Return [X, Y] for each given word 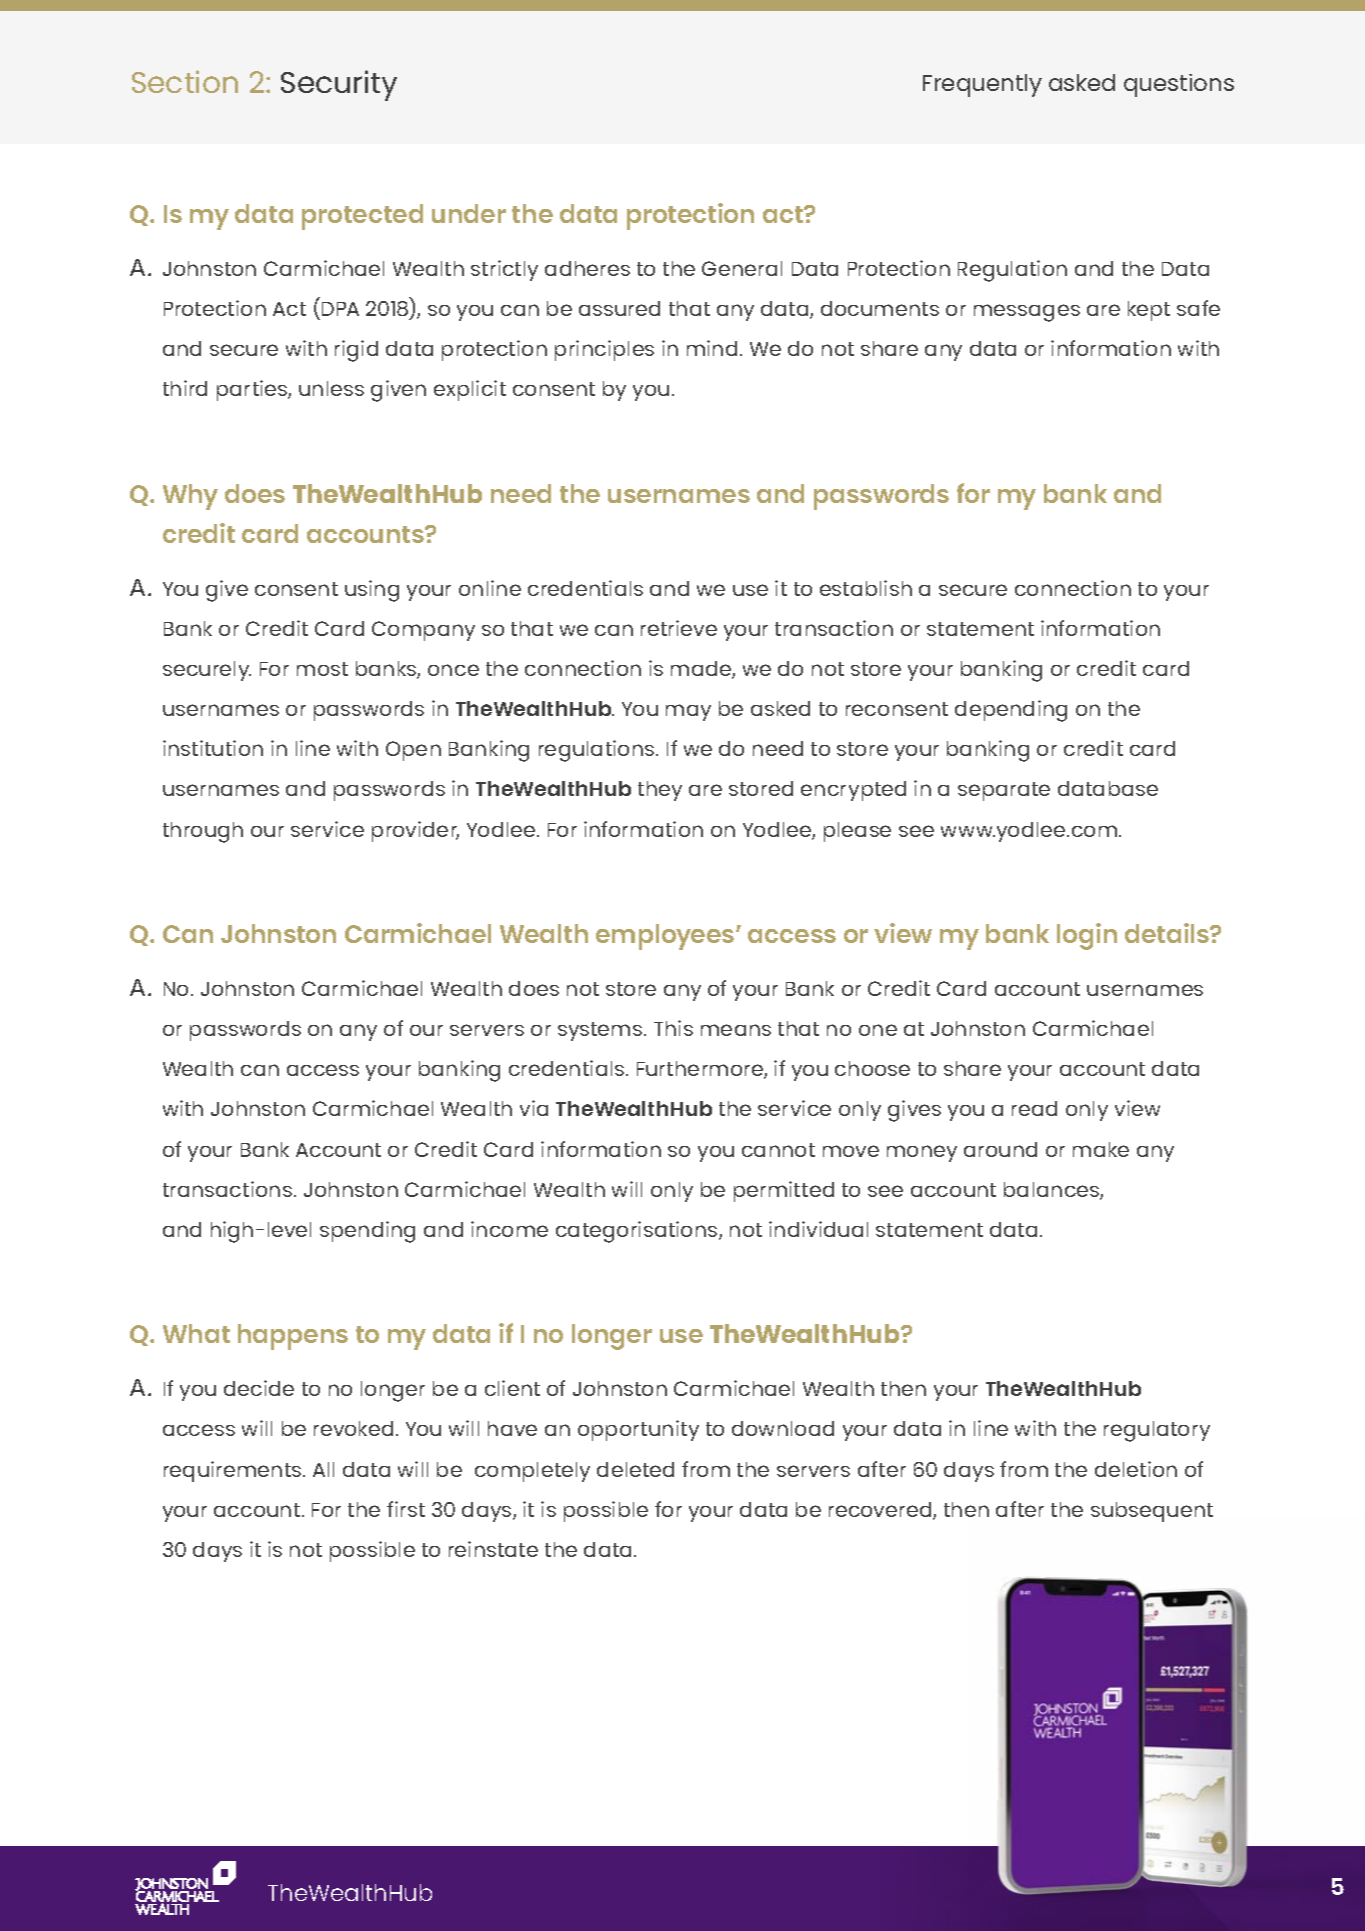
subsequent [1152, 1512]
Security [339, 85]
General [742, 268]
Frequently [982, 85]
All [323, 1469]
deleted [635, 1469]
